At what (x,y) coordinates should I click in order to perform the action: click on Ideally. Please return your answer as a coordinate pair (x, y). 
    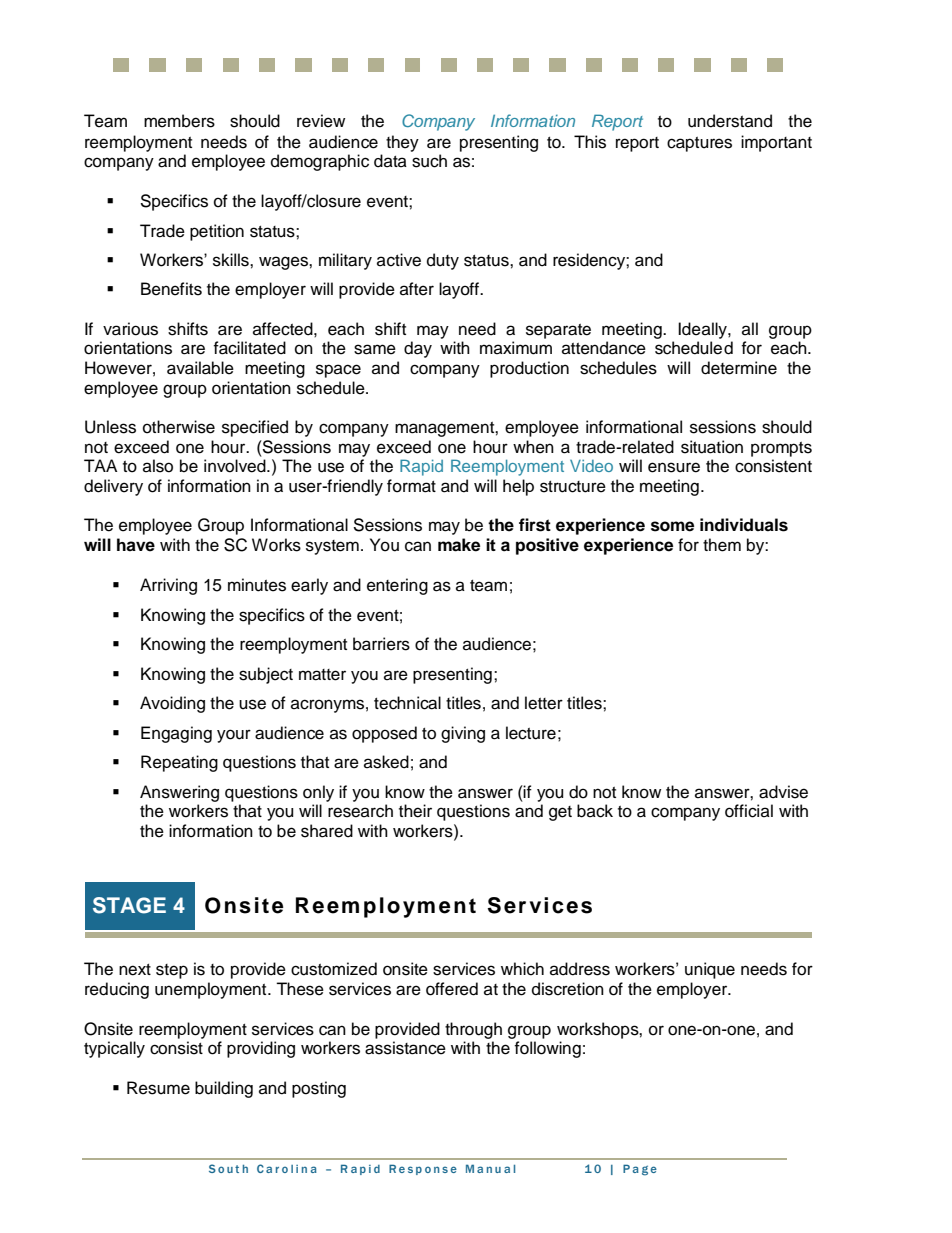
    Looking at the image, I should click on (703, 330).
